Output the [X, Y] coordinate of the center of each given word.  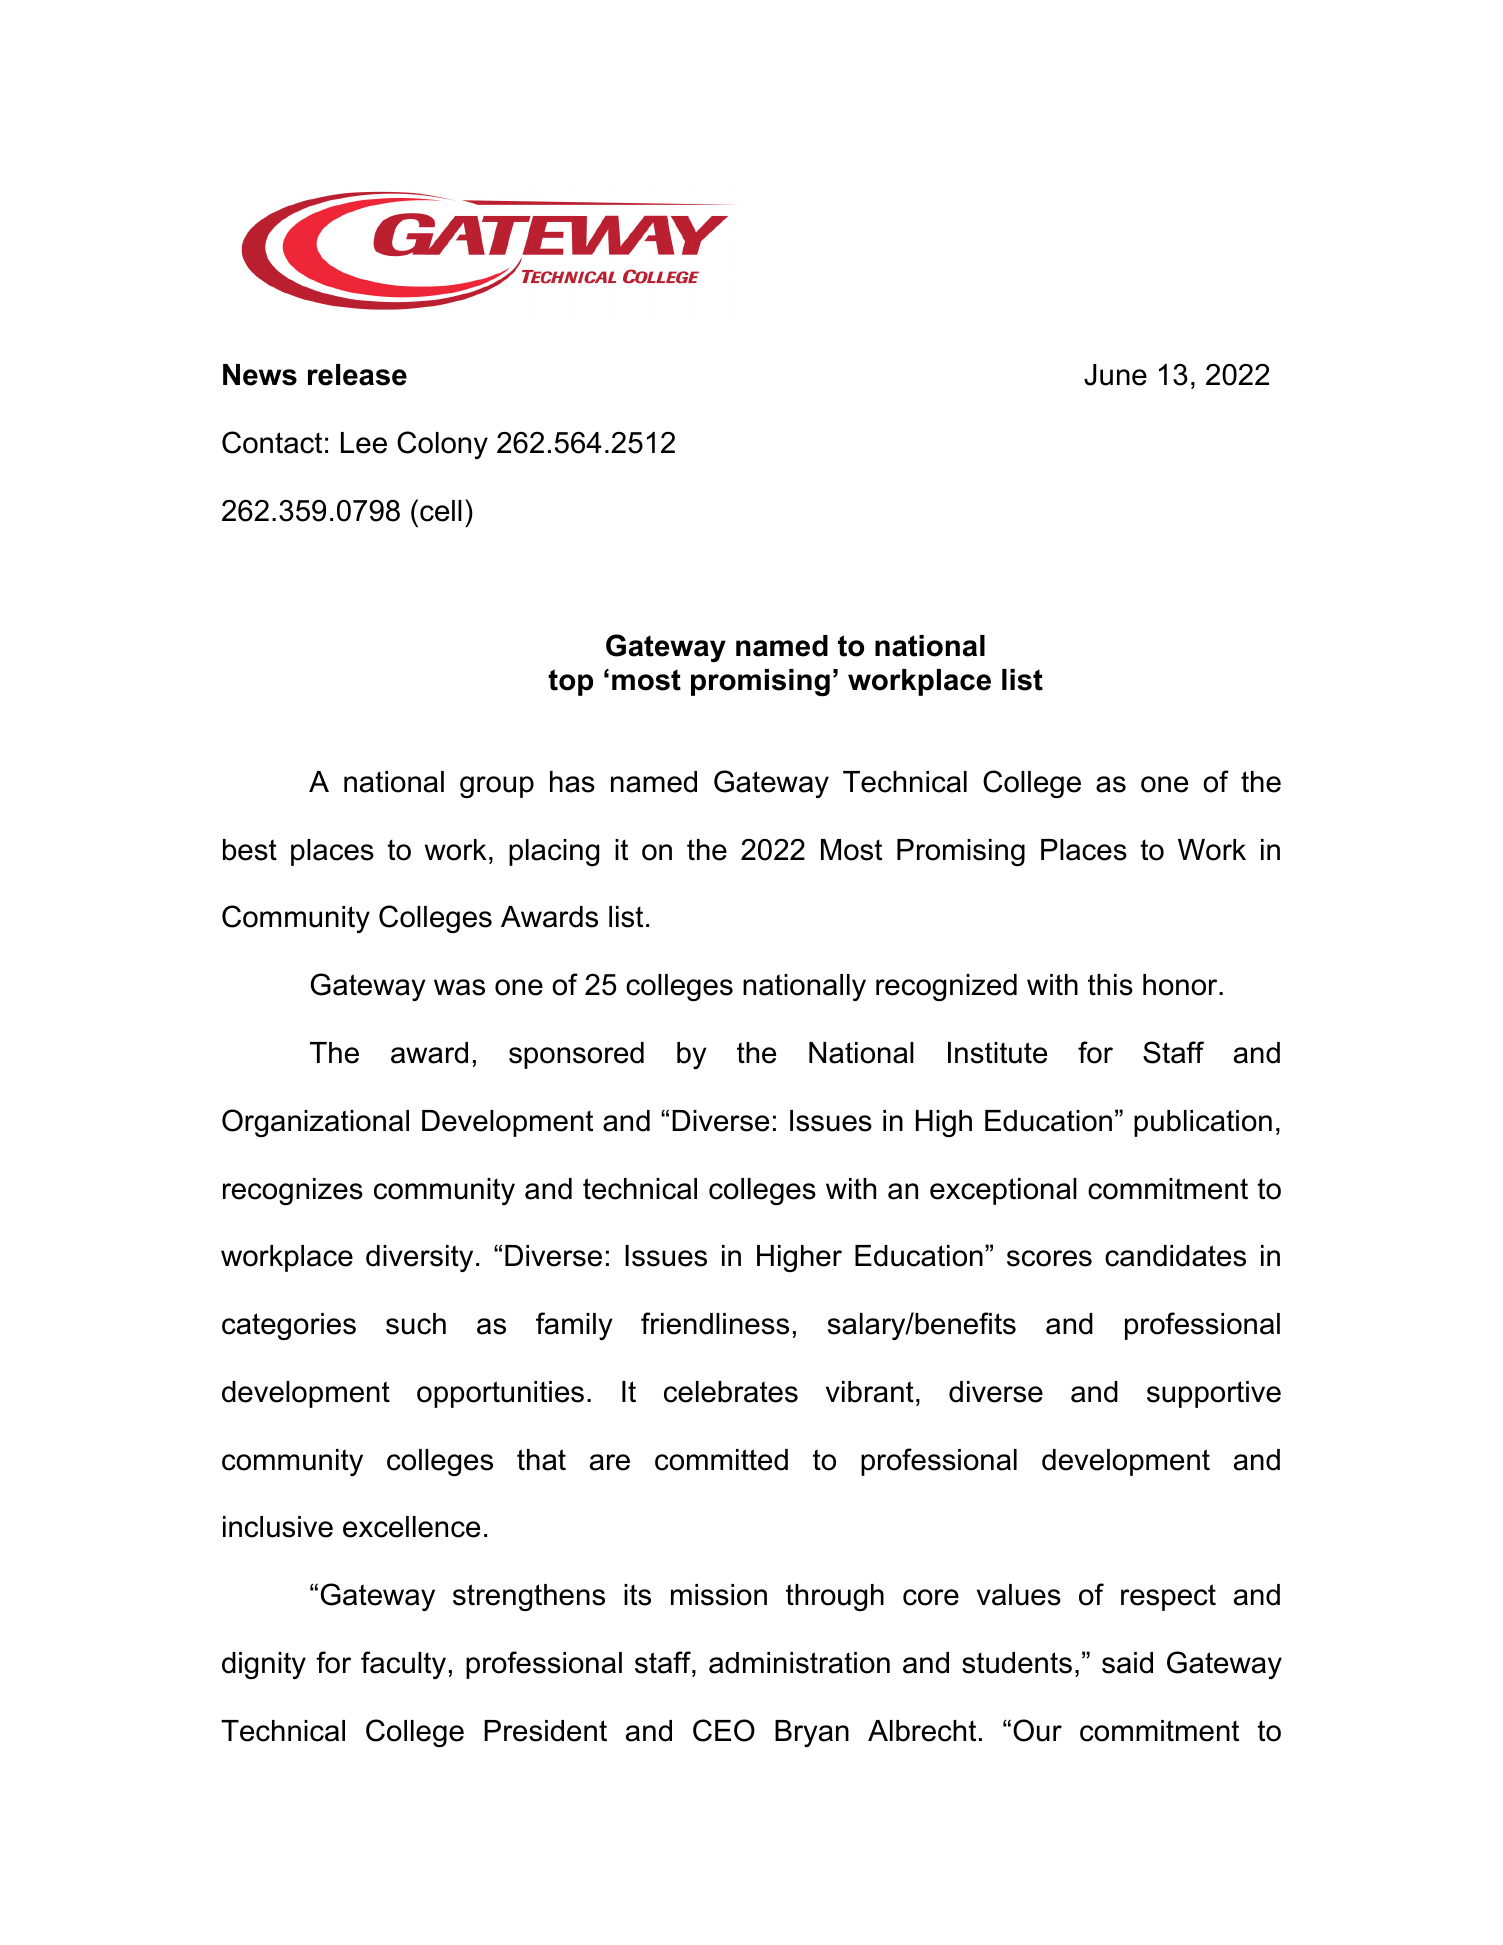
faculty [403, 1665]
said [1127, 1663]
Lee [364, 443]
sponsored [576, 1055]
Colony [442, 445]
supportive [1214, 1394]
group [497, 787]
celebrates [731, 1392]
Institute [997, 1053]
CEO [724, 1730]
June [1115, 375]
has [572, 782]
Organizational [315, 1123]
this [1110, 985]
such [416, 1324]
